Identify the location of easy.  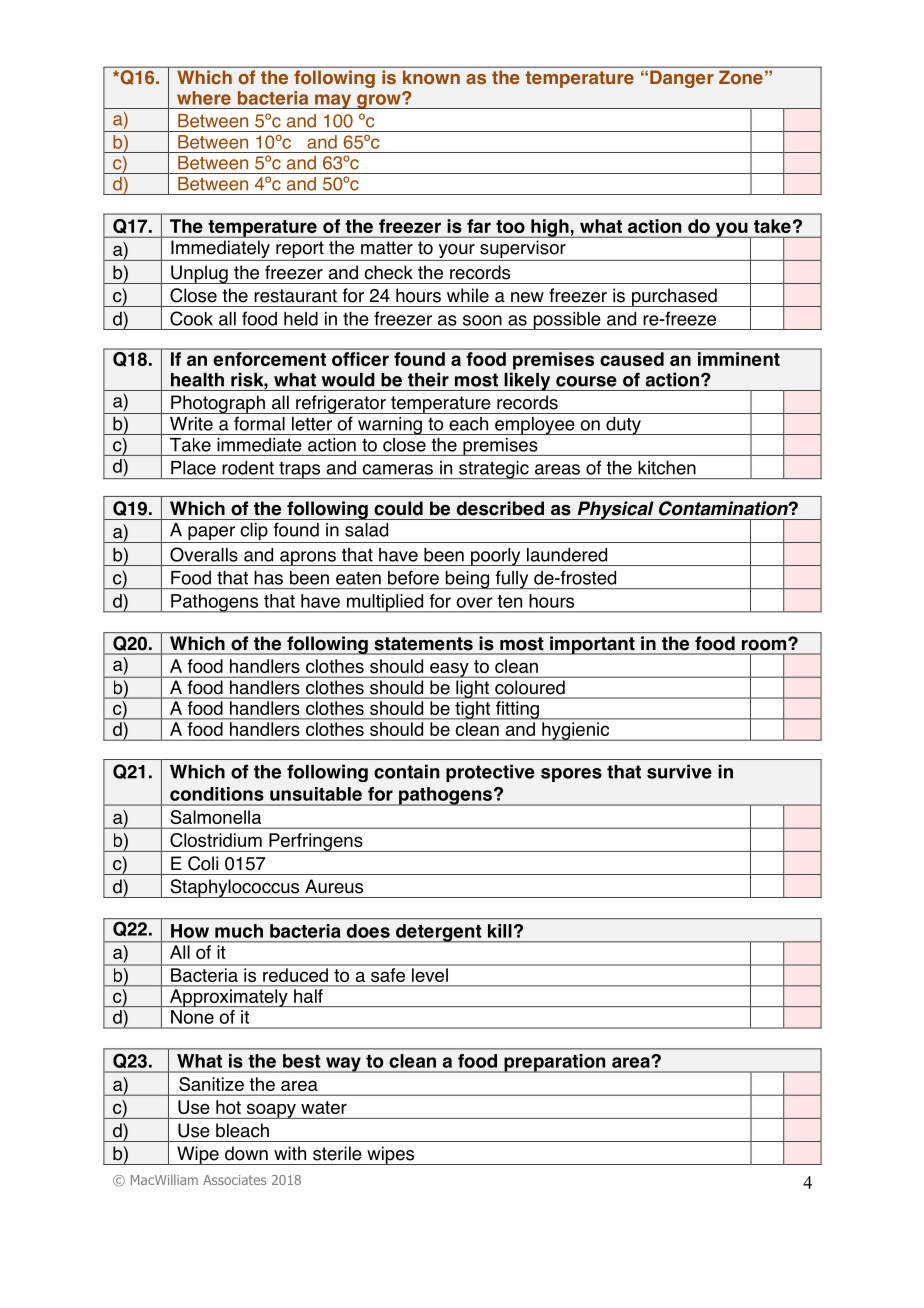
(449, 670).
